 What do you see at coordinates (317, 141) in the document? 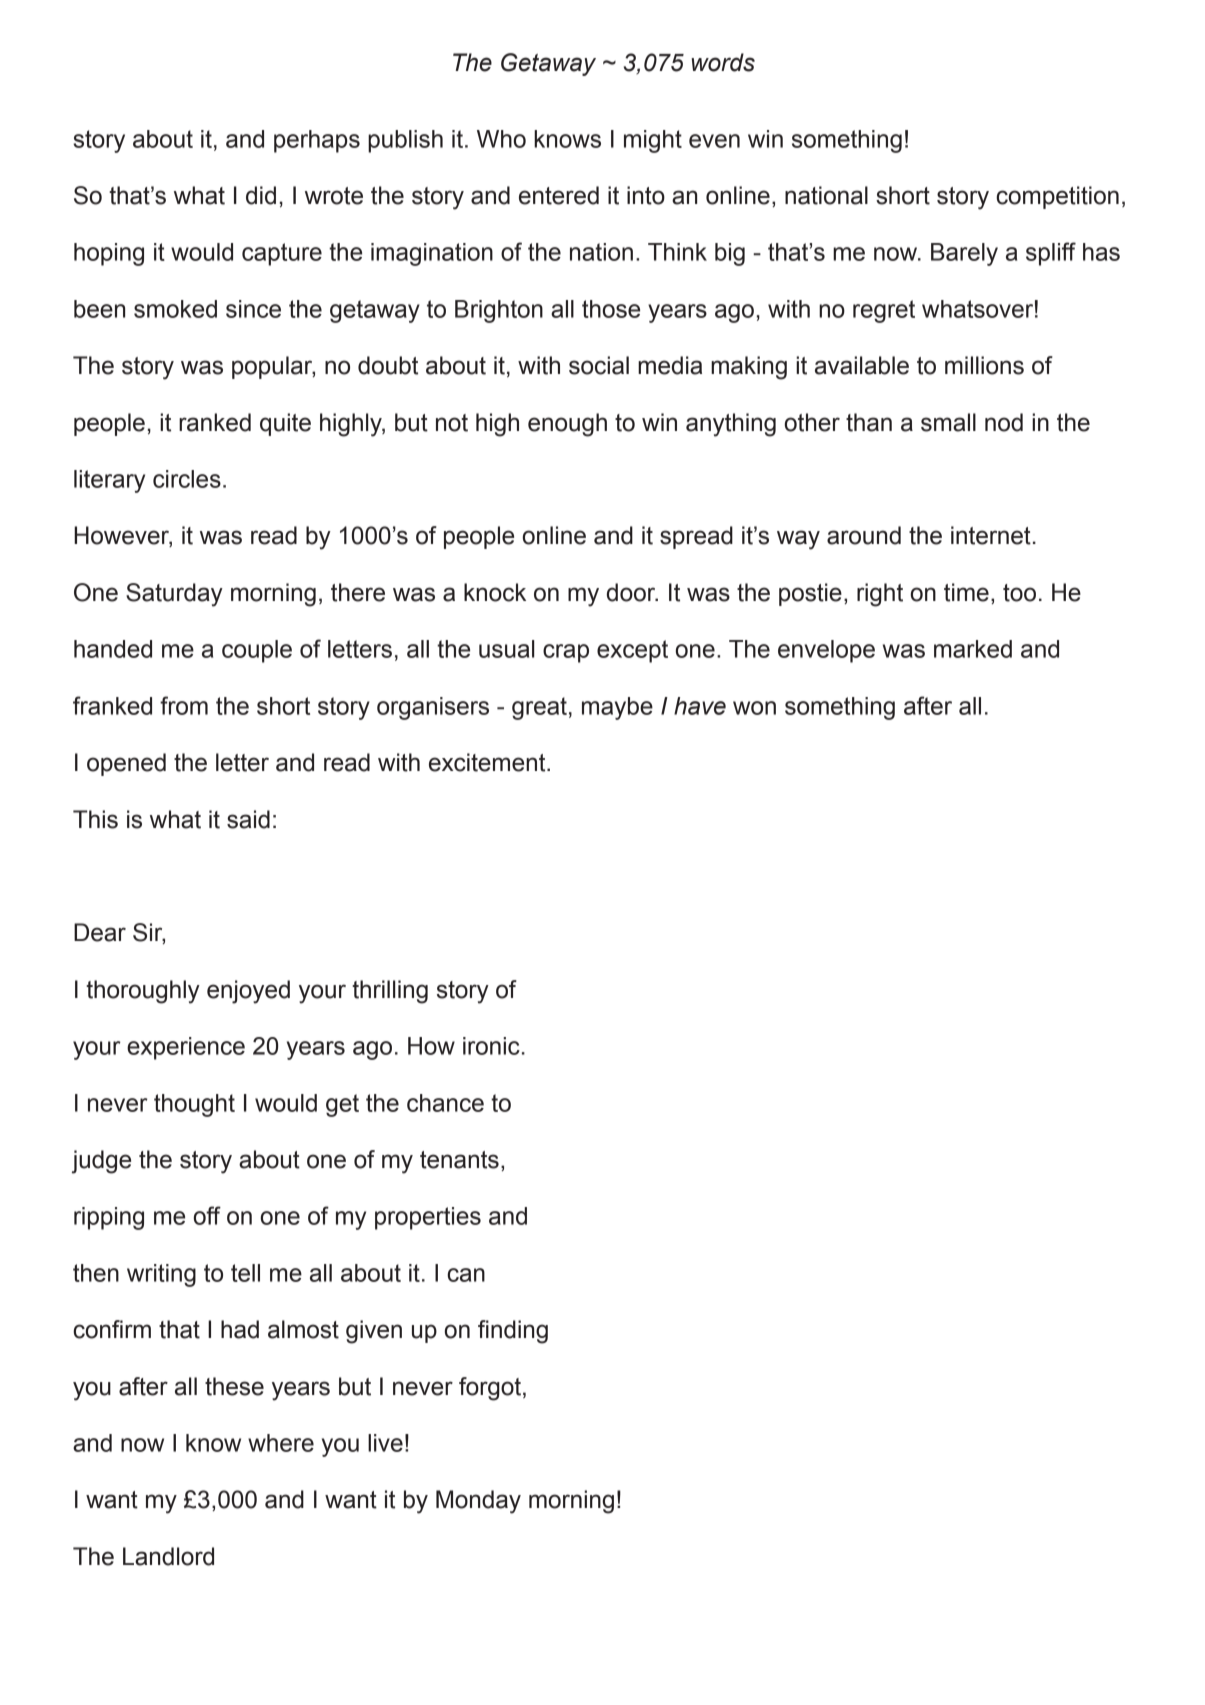
I see `perhaps` at bounding box center [317, 141].
